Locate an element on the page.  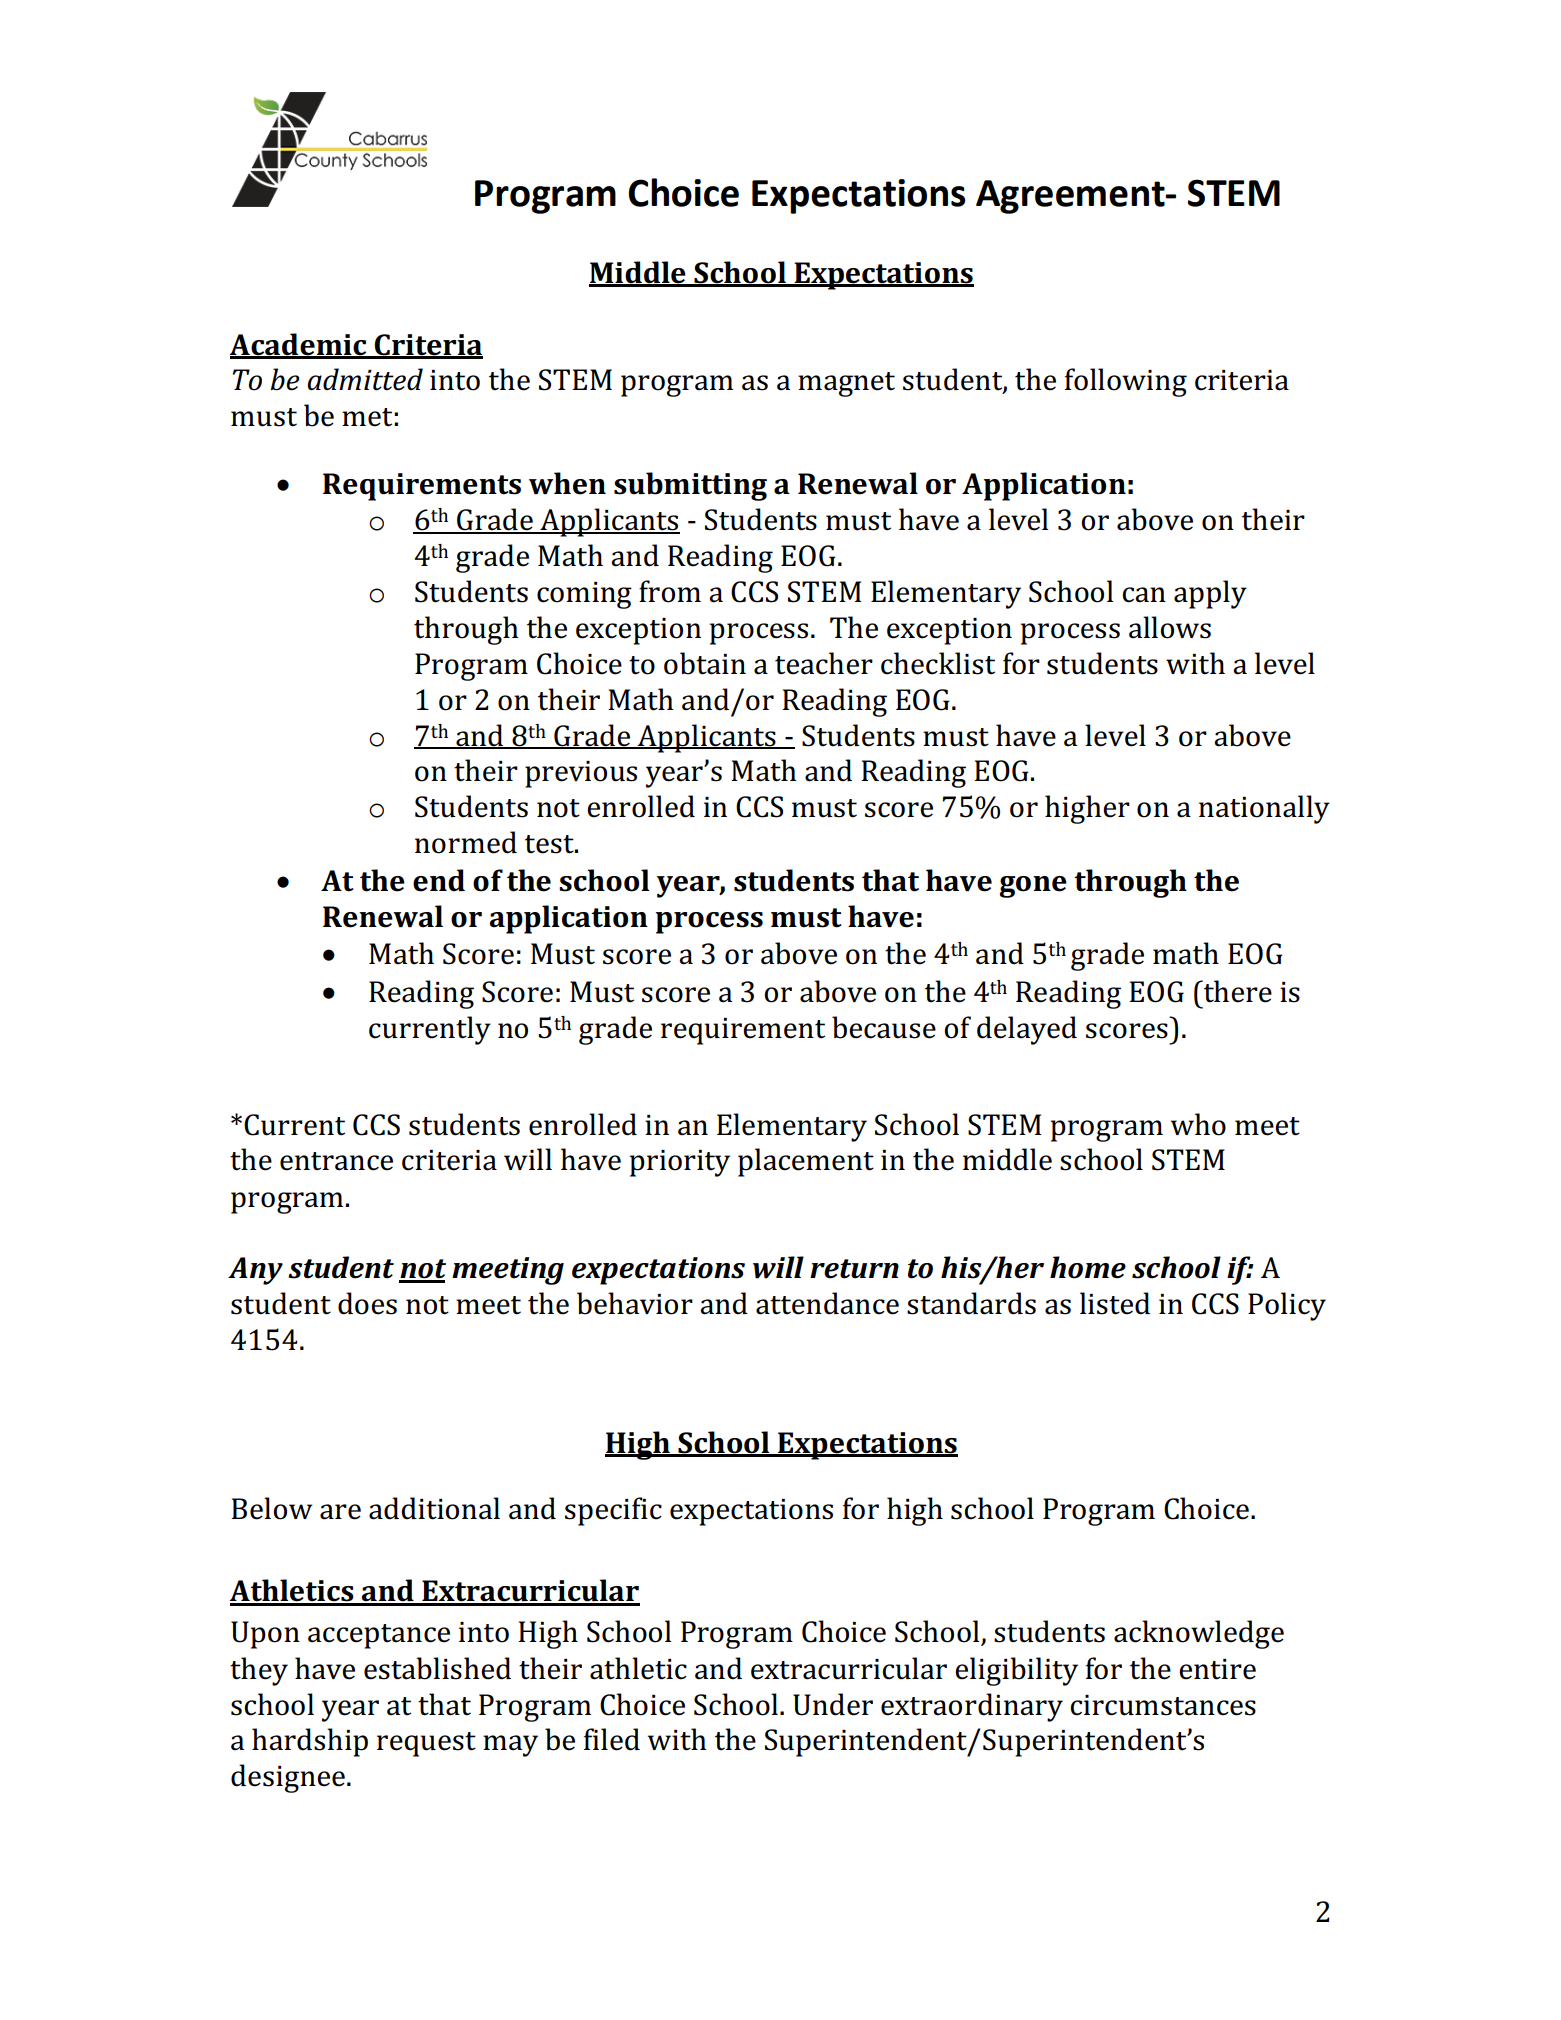
request is located at coordinates (426, 1744).
